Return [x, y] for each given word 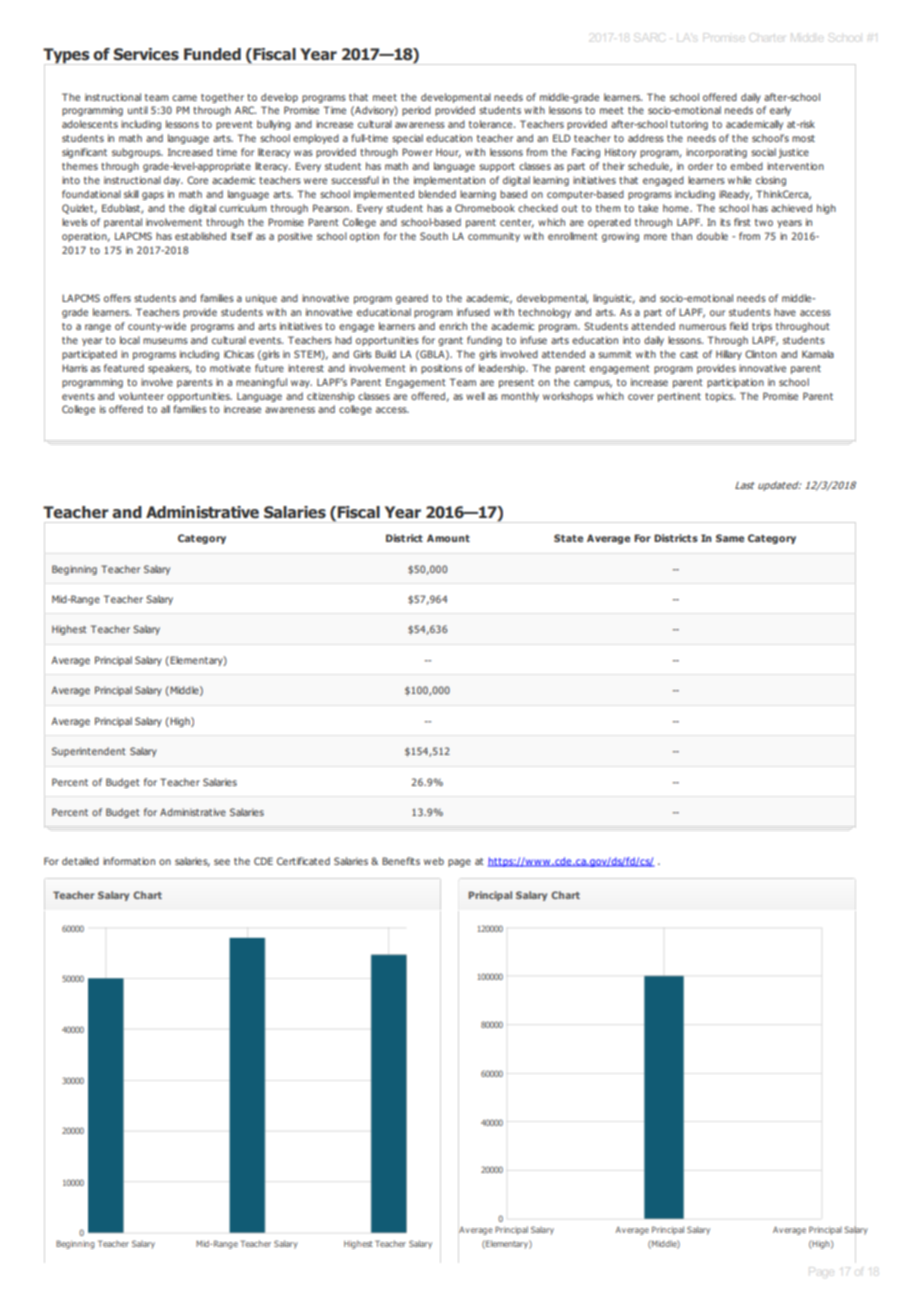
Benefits [401, 861]
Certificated [303, 861]
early [780, 111]
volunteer [141, 396]
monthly [520, 397]
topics [720, 397]
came [184, 98]
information [129, 861]
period [416, 111]
